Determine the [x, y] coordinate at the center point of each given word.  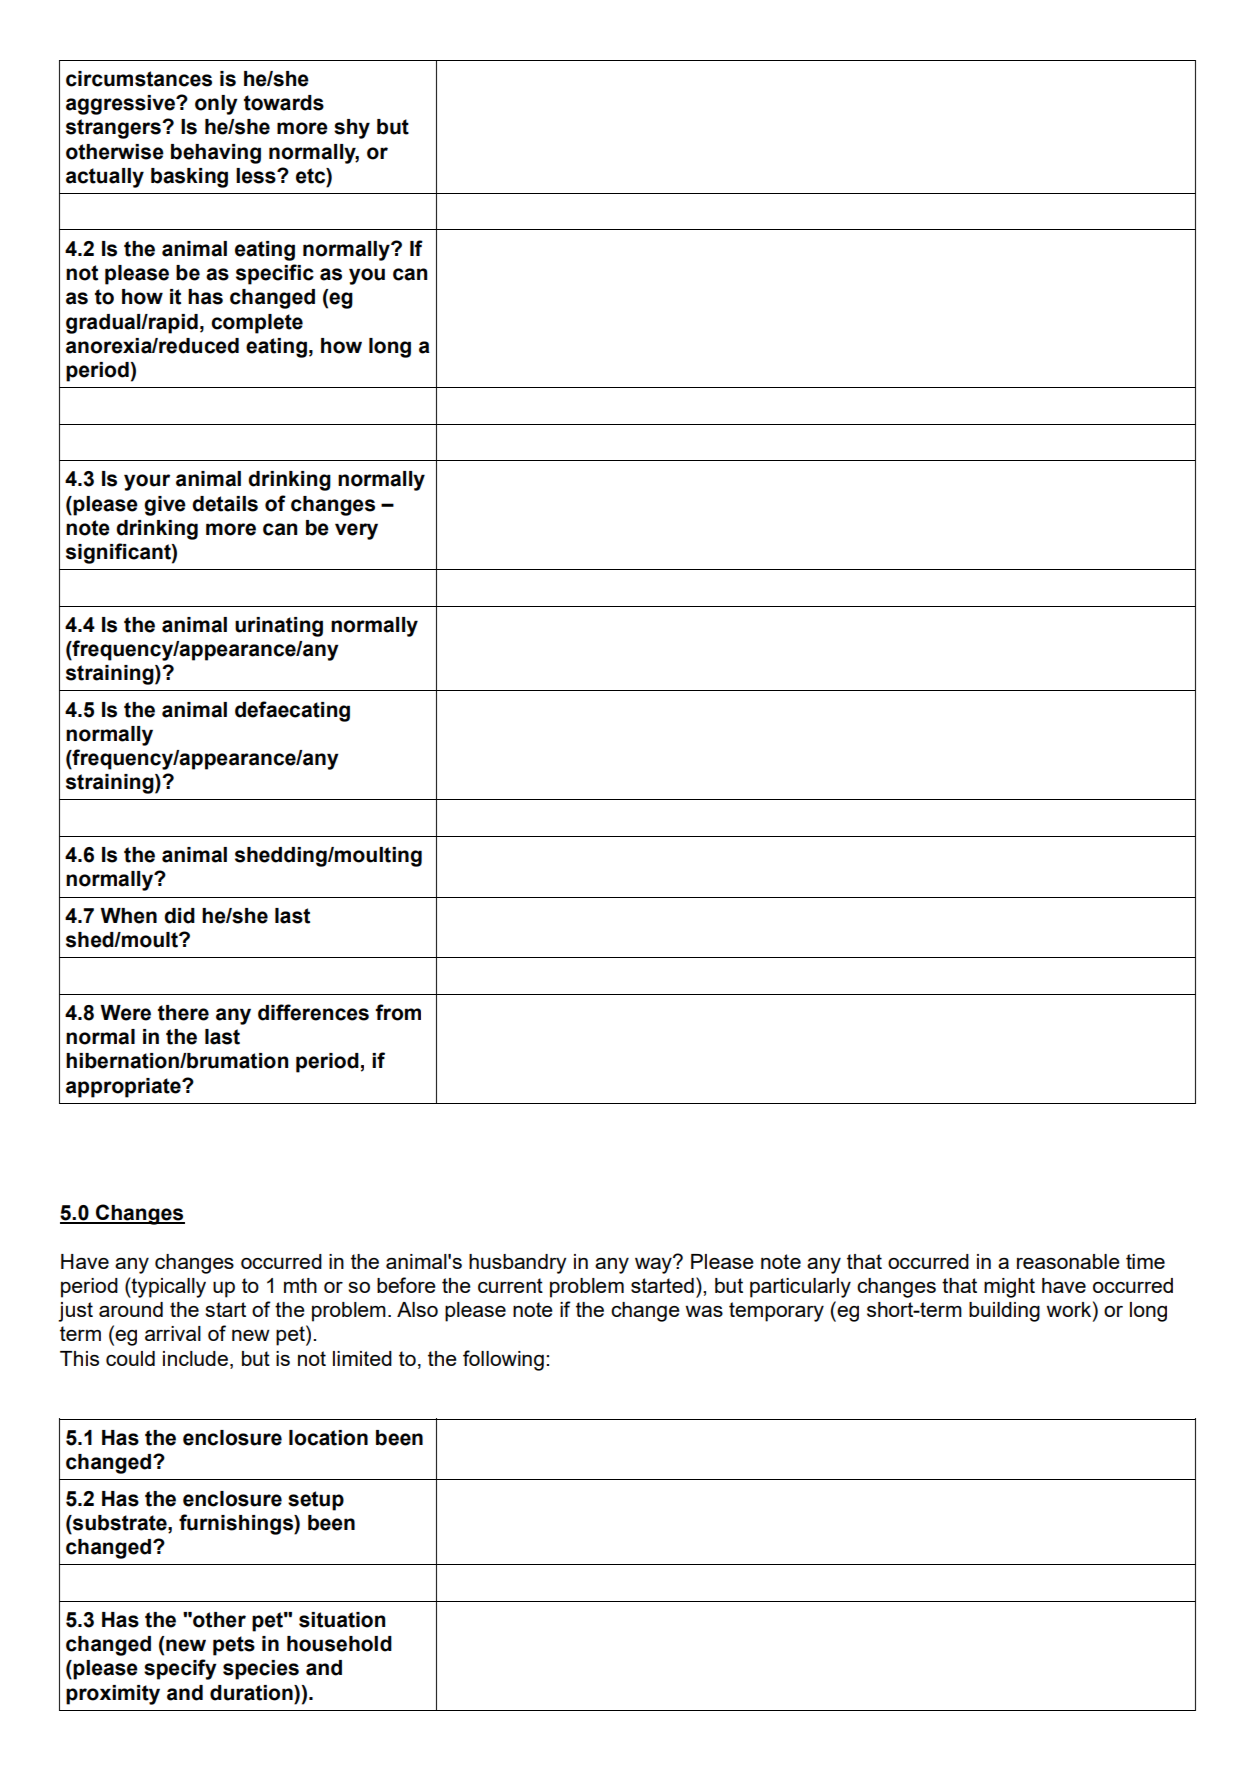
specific [275, 274]
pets [234, 1646]
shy [352, 129]
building [1004, 1312]
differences [313, 1012]
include [195, 1358]
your [147, 482]
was [704, 1311]
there [183, 1013]
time [1145, 1261]
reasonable [1068, 1261]
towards [284, 103]
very [356, 531]
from [398, 1012]
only [216, 105]
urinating [279, 627]
